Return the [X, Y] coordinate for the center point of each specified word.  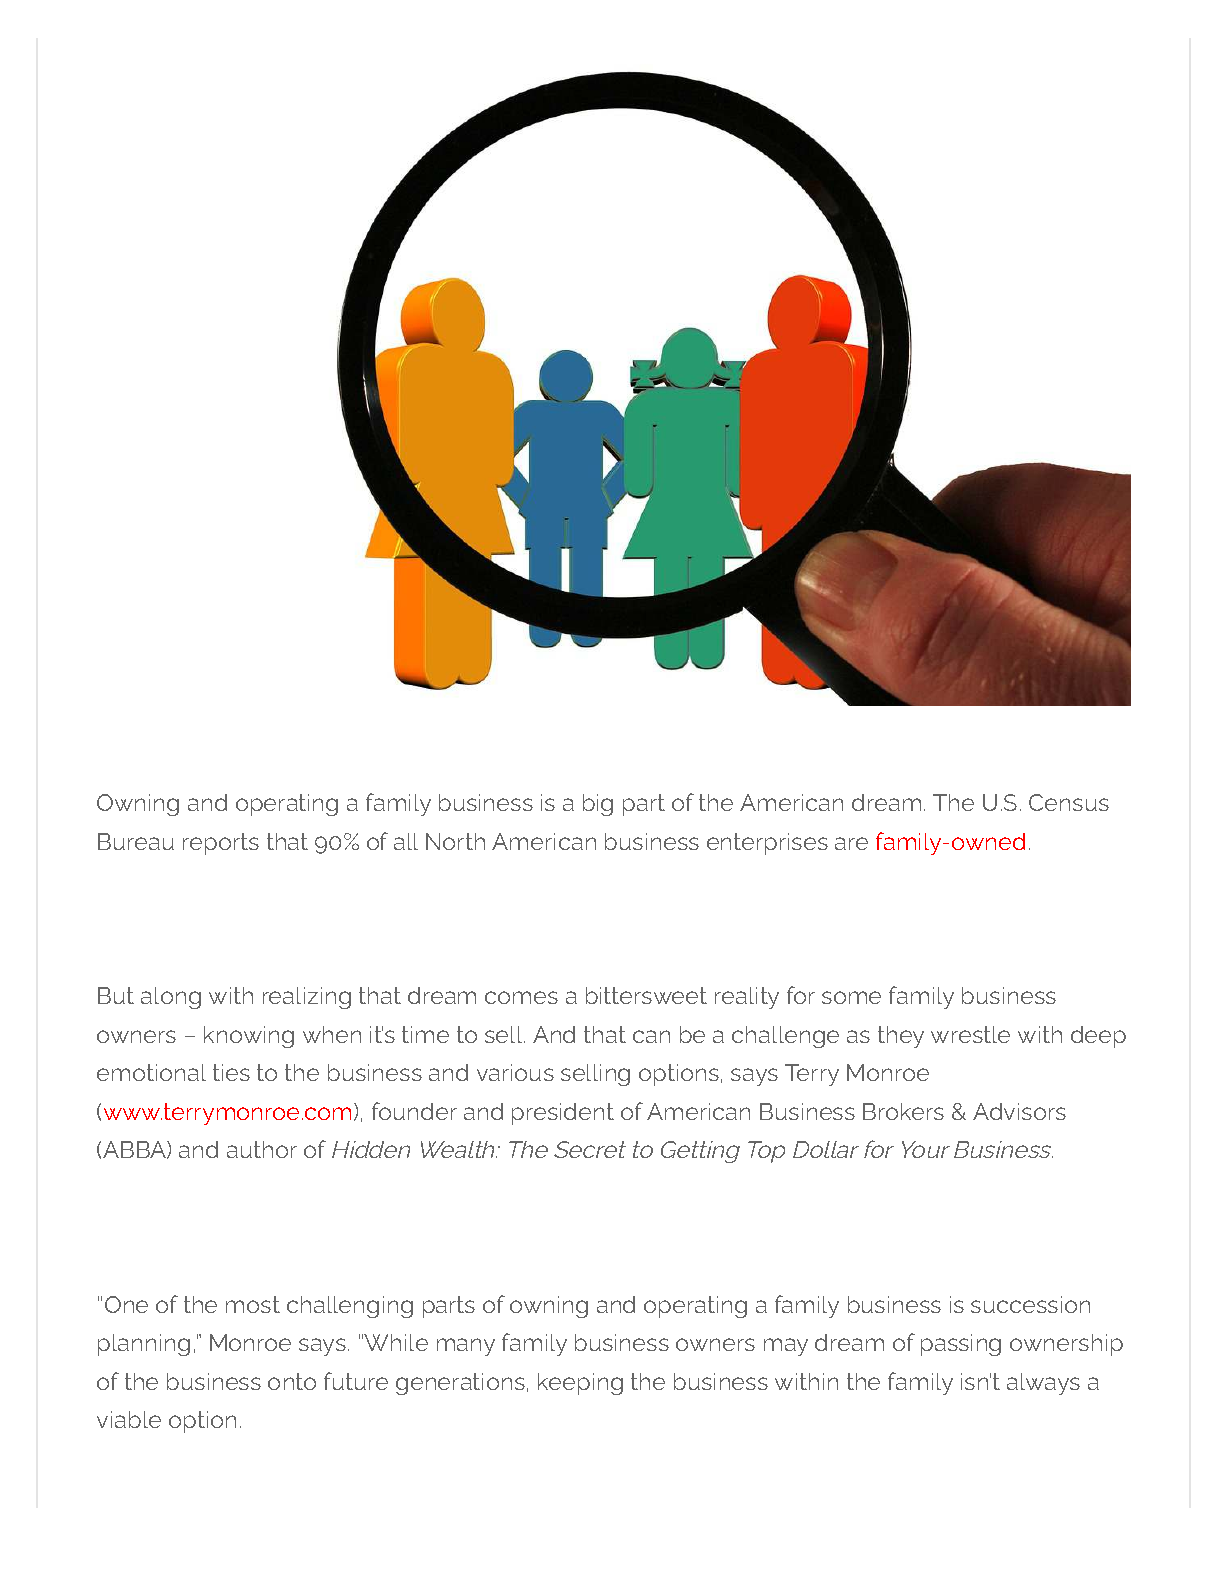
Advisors [1019, 1111]
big [598, 805]
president [563, 1114]
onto [292, 1381]
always [1043, 1384]
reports [221, 844]
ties [231, 1072]
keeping [580, 1384]
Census [1069, 802]
